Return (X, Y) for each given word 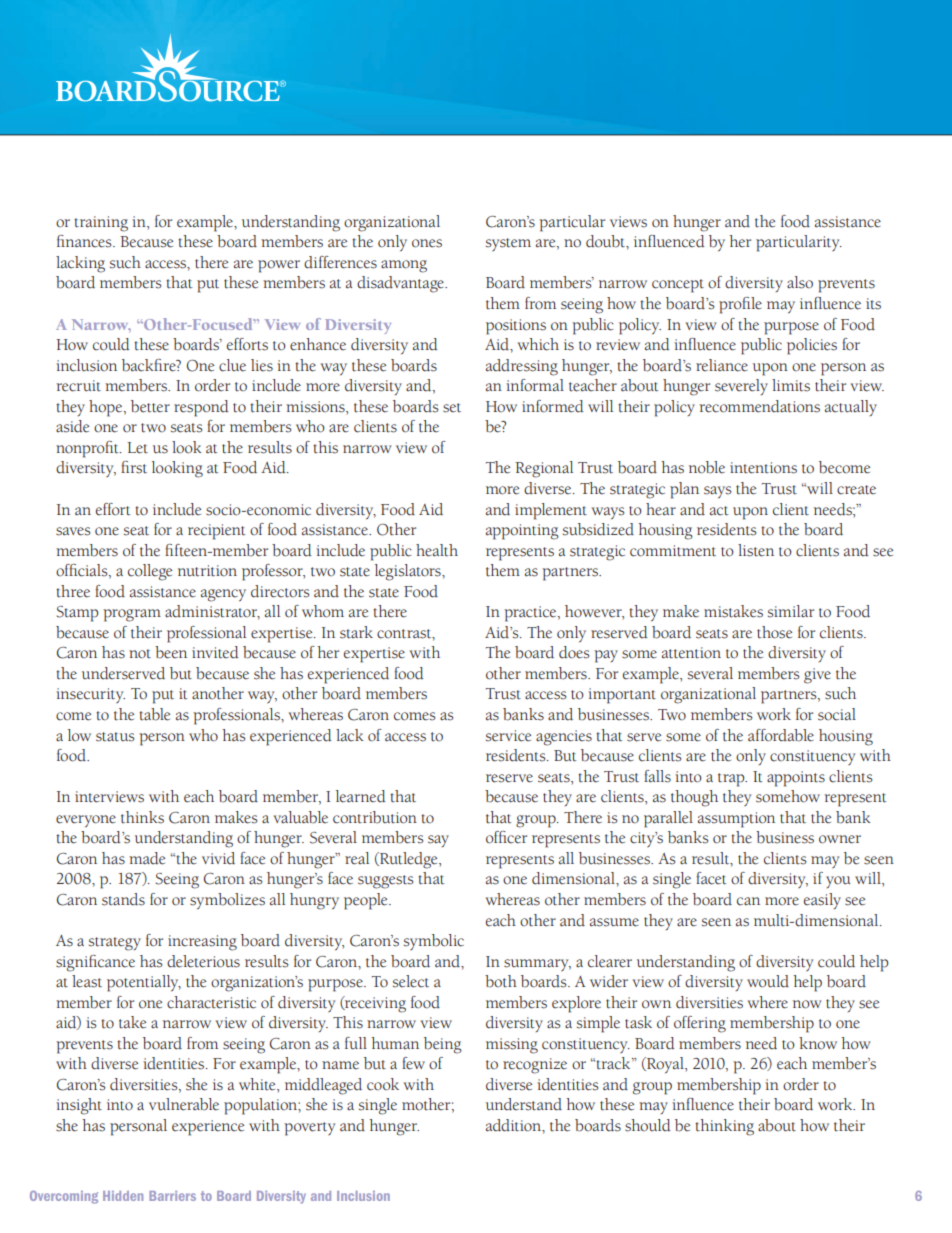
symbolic (434, 942)
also (800, 282)
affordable (781, 735)
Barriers (172, 1196)
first (134, 467)
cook (383, 1084)
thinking (724, 1127)
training (101, 224)
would (768, 981)
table (154, 714)
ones (427, 243)
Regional (544, 469)
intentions (763, 468)
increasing (202, 943)
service (508, 736)
